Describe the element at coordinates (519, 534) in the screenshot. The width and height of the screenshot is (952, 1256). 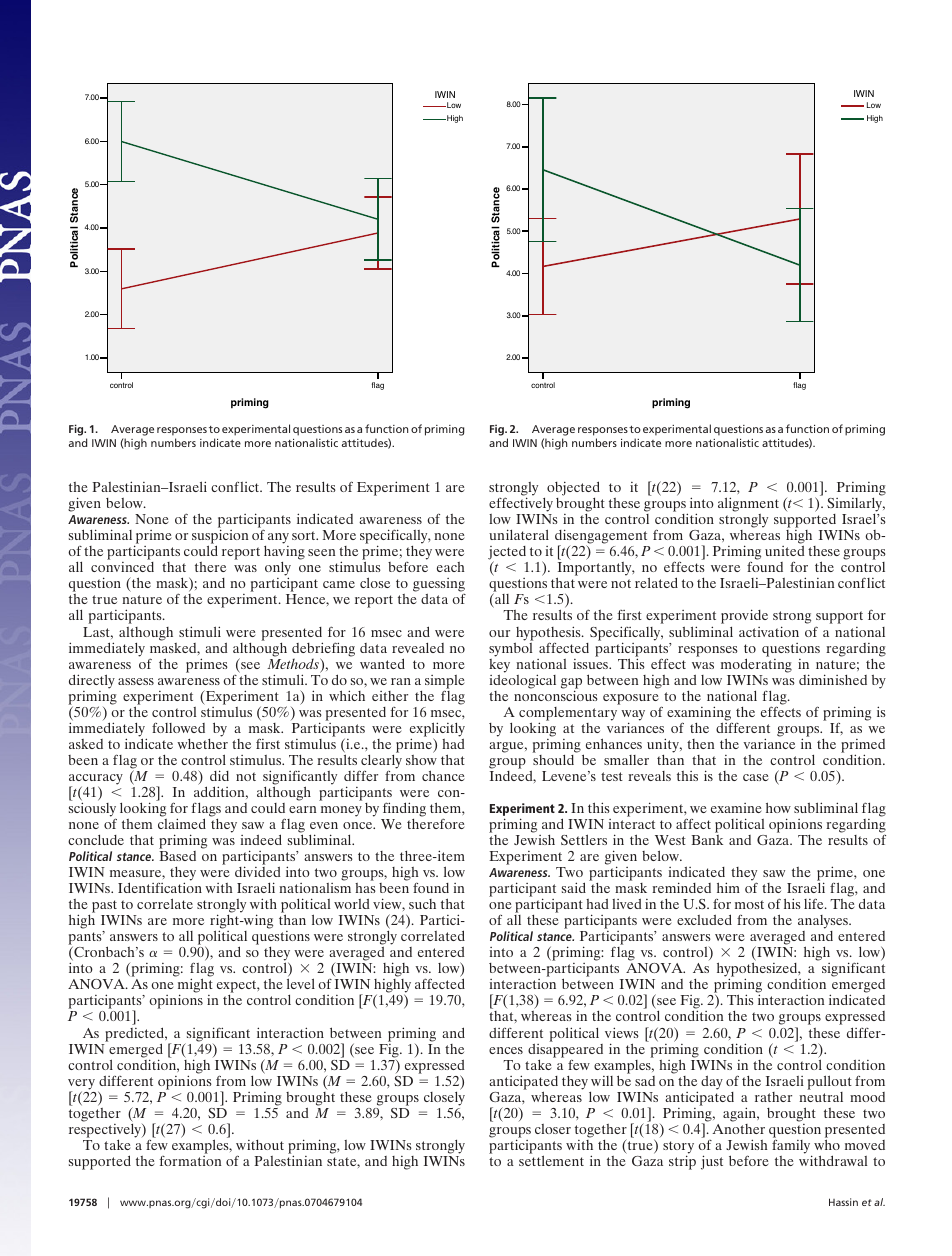
I see `unilateral` at that location.
